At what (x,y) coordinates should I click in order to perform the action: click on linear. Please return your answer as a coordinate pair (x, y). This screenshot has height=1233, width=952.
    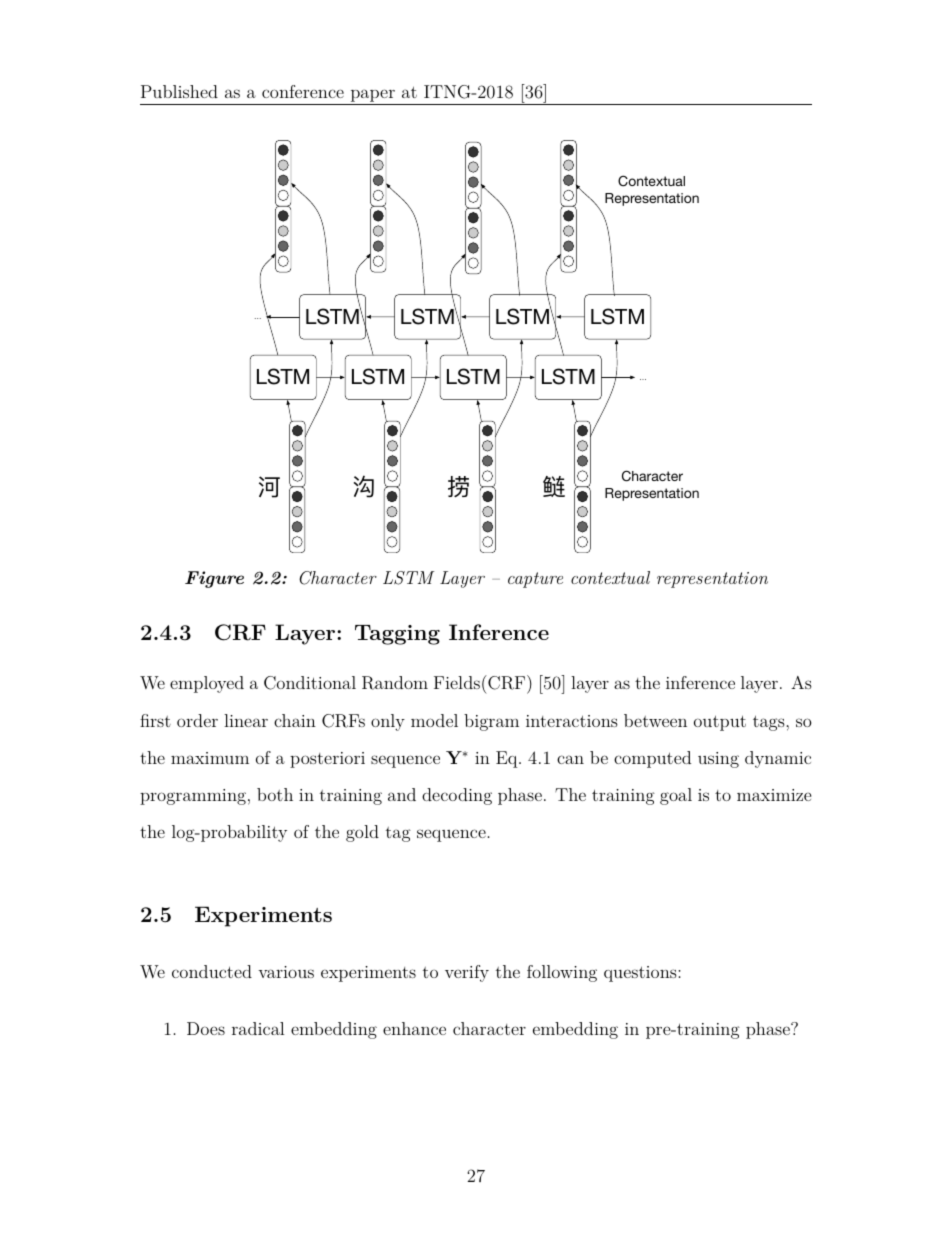
    Looking at the image, I should click on (246, 720).
